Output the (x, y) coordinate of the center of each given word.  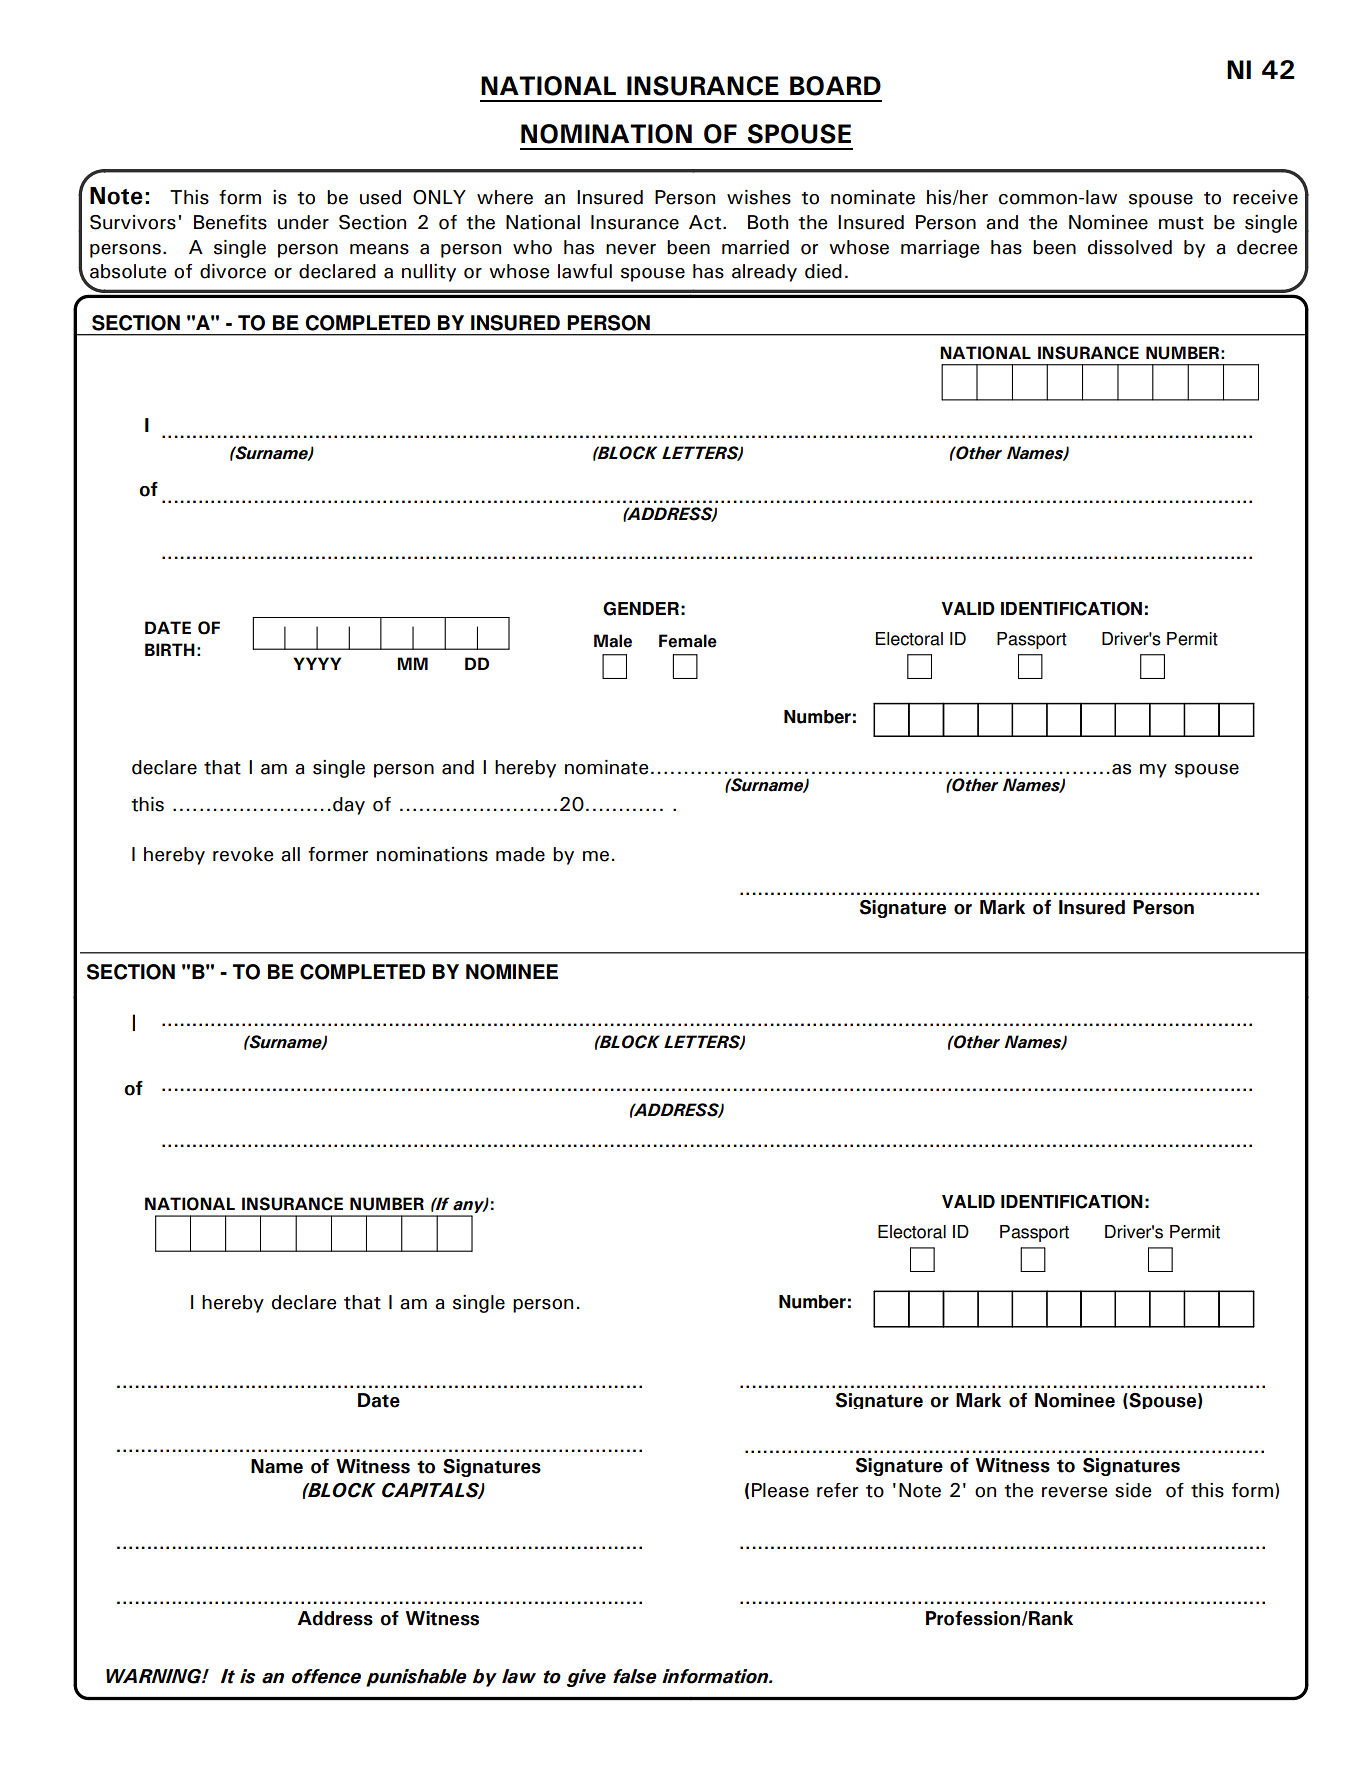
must (1181, 223)
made (520, 854)
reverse (1074, 1492)
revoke (243, 854)
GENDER (641, 608)
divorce (233, 271)
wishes (759, 197)
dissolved (1130, 247)
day (349, 806)
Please (780, 1490)
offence (326, 1676)
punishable (416, 1678)
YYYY (317, 663)
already (764, 273)
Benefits (230, 222)
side (1133, 1490)
